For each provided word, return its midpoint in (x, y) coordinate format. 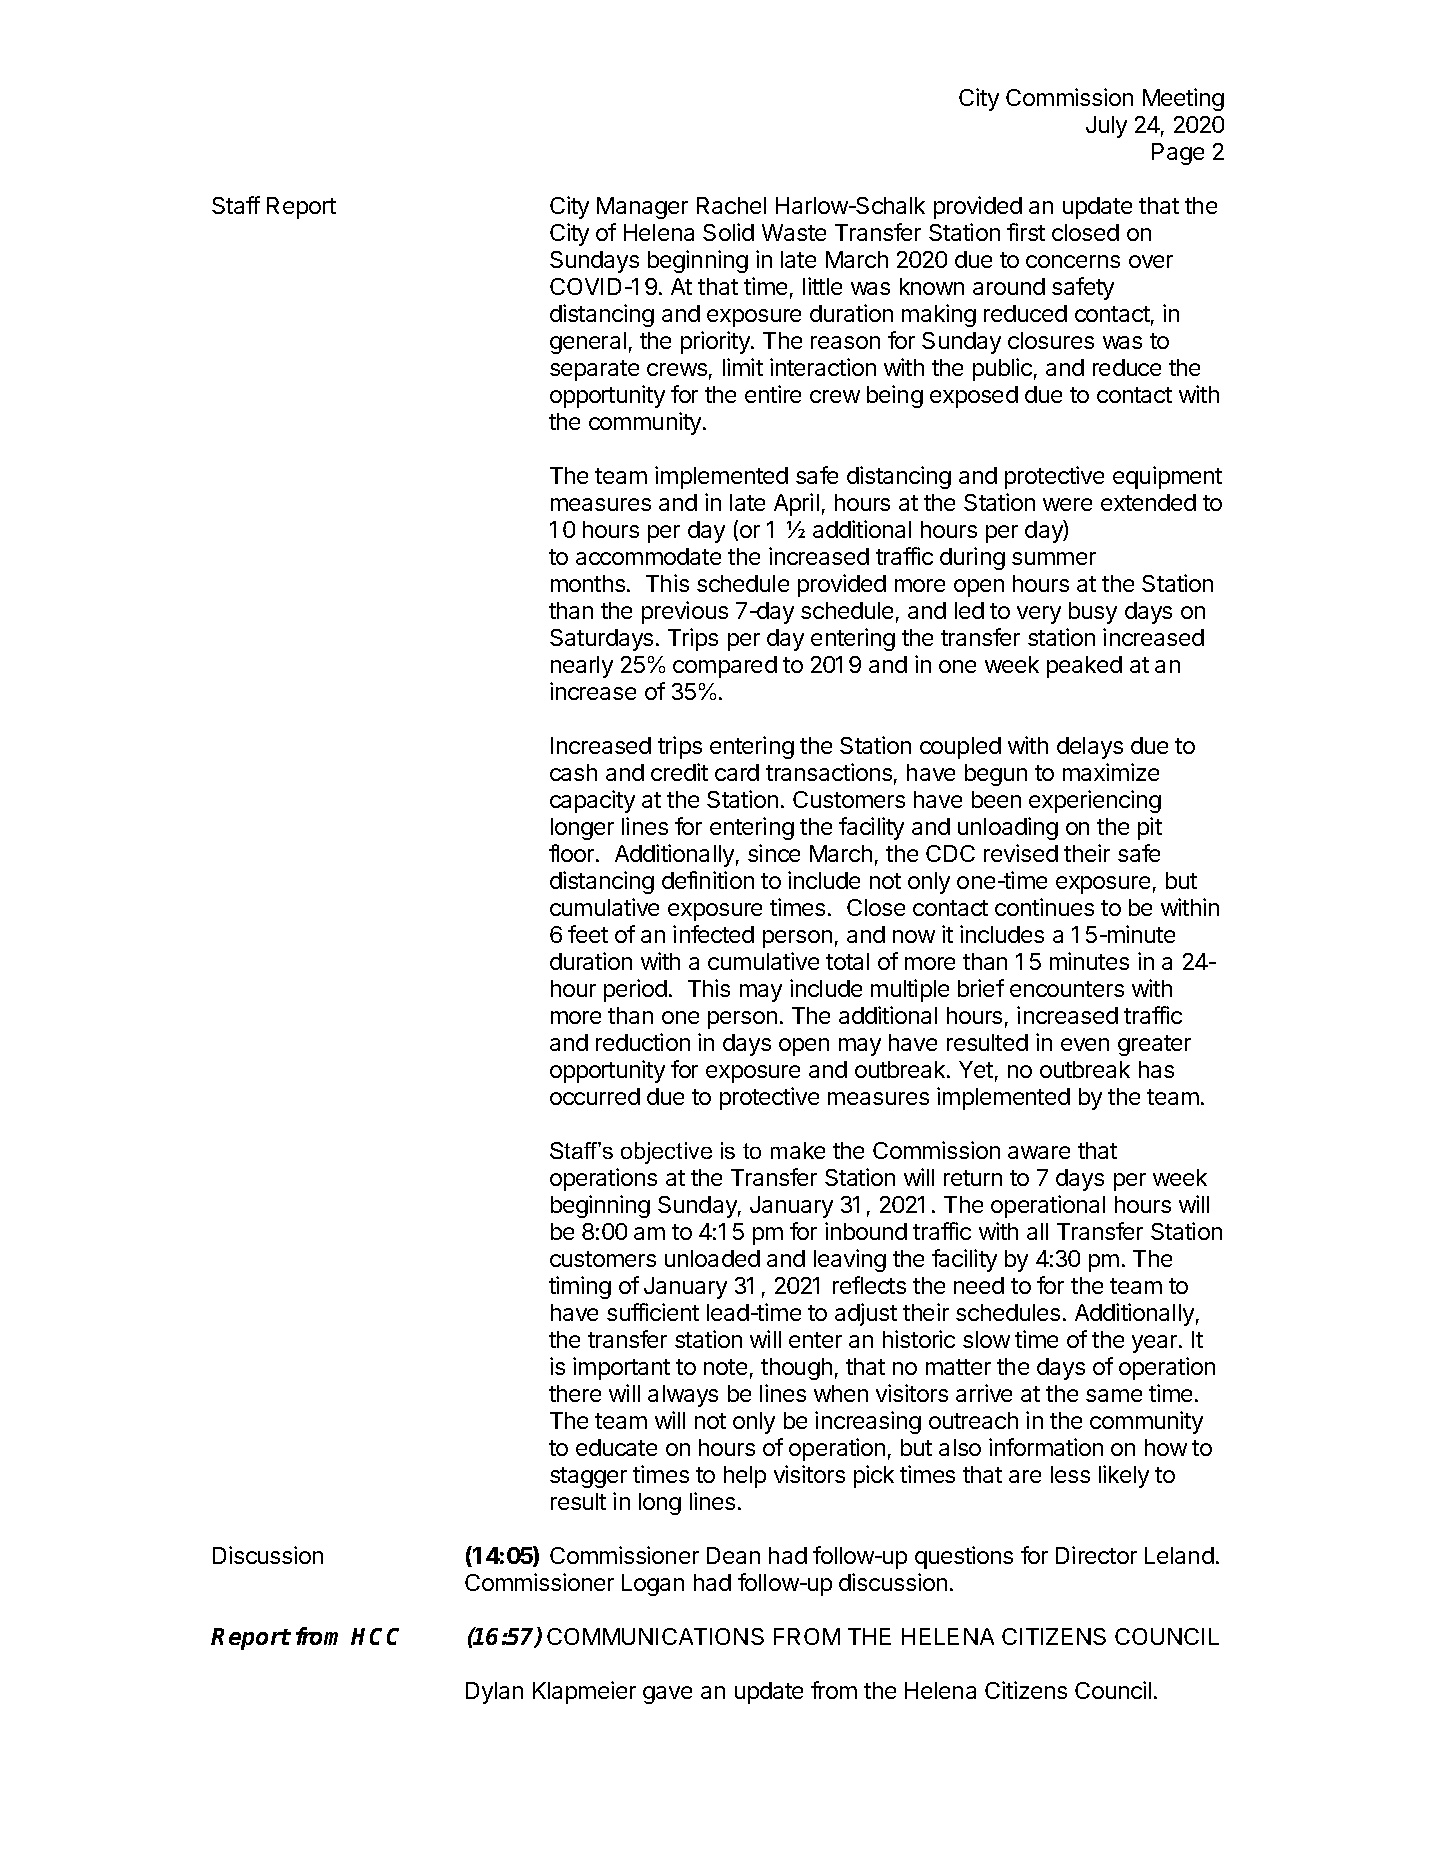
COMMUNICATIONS (655, 1636)
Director (1096, 1555)
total (847, 961)
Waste (794, 232)
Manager (642, 208)
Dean (733, 1555)
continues (1044, 907)
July (1106, 127)
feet (588, 934)
